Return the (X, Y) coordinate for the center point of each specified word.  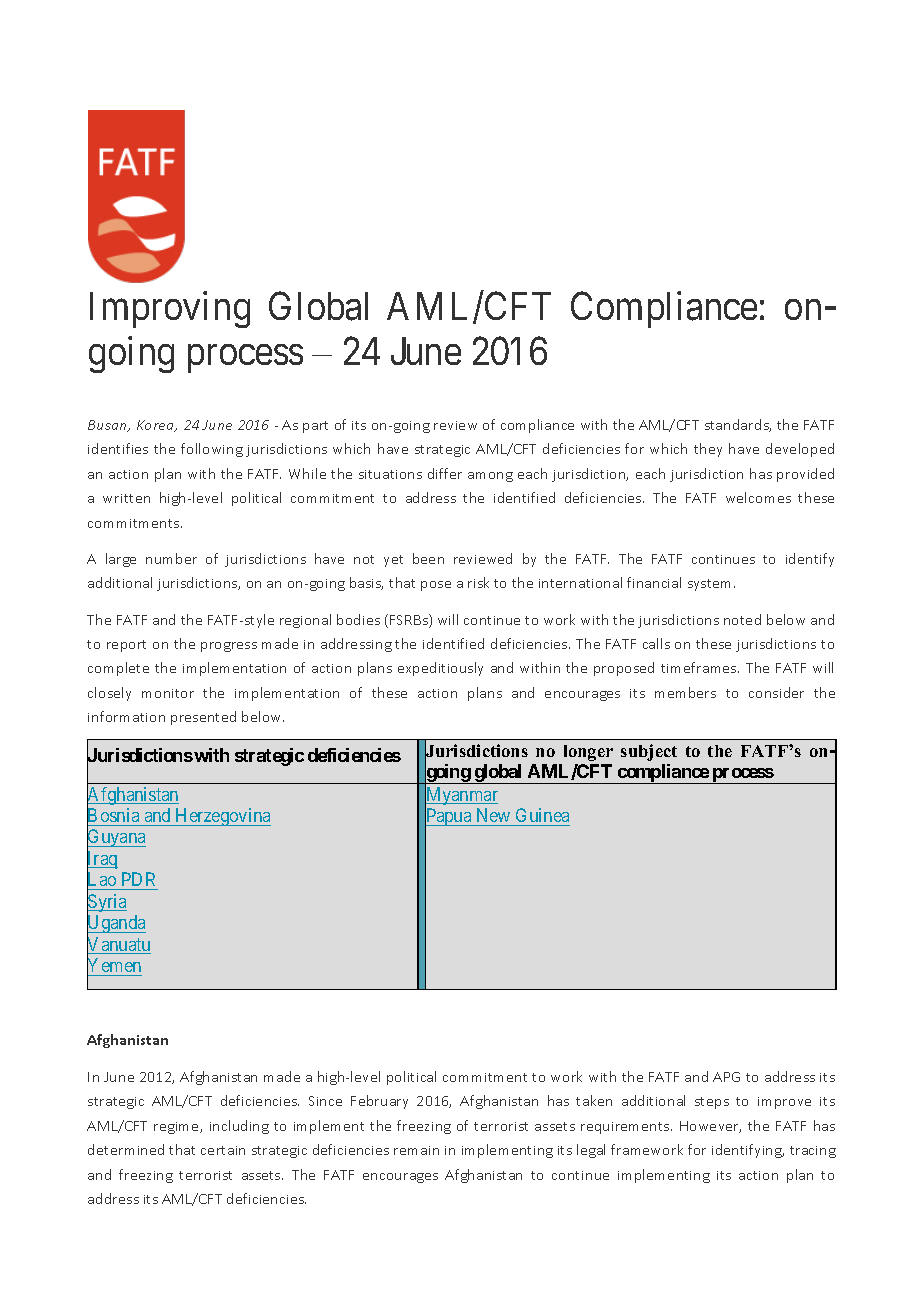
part (315, 427)
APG (726, 1077)
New (493, 815)
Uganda (116, 925)
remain (416, 1150)
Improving (170, 310)
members (685, 692)
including (239, 1127)
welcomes (758, 497)
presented (203, 718)
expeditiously (440, 669)
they (708, 450)
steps (712, 1103)
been (428, 558)
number (171, 558)
